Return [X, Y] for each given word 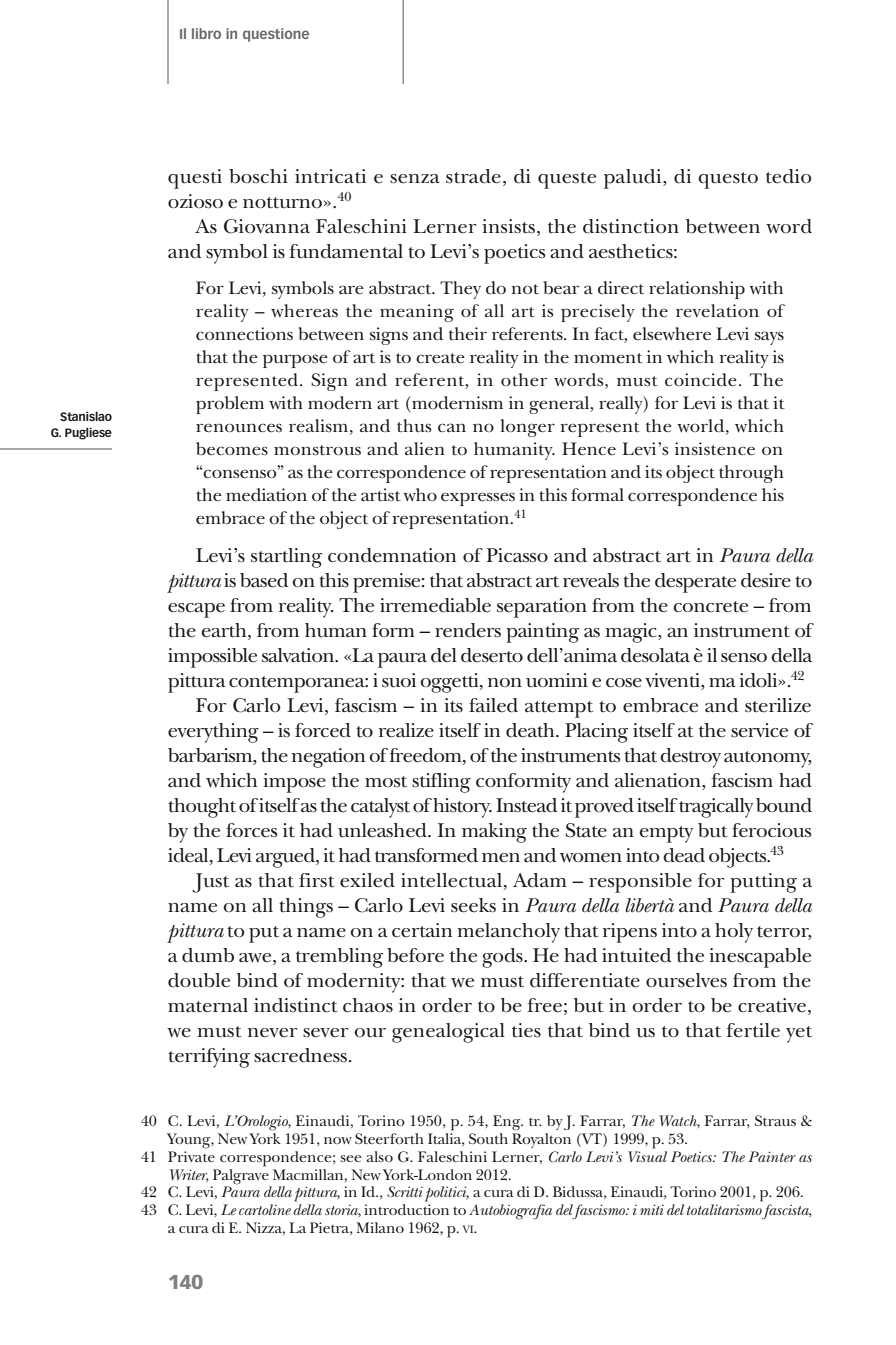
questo [728, 180]
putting [763, 883]
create [440, 358]
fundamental [346, 251]
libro [206, 33]
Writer [189, 1175]
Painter [772, 1156]
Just [210, 883]
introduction [406, 1209]
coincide [701, 380]
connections [244, 334]
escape [196, 610]
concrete [710, 607]
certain [422, 930]
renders [468, 630]
